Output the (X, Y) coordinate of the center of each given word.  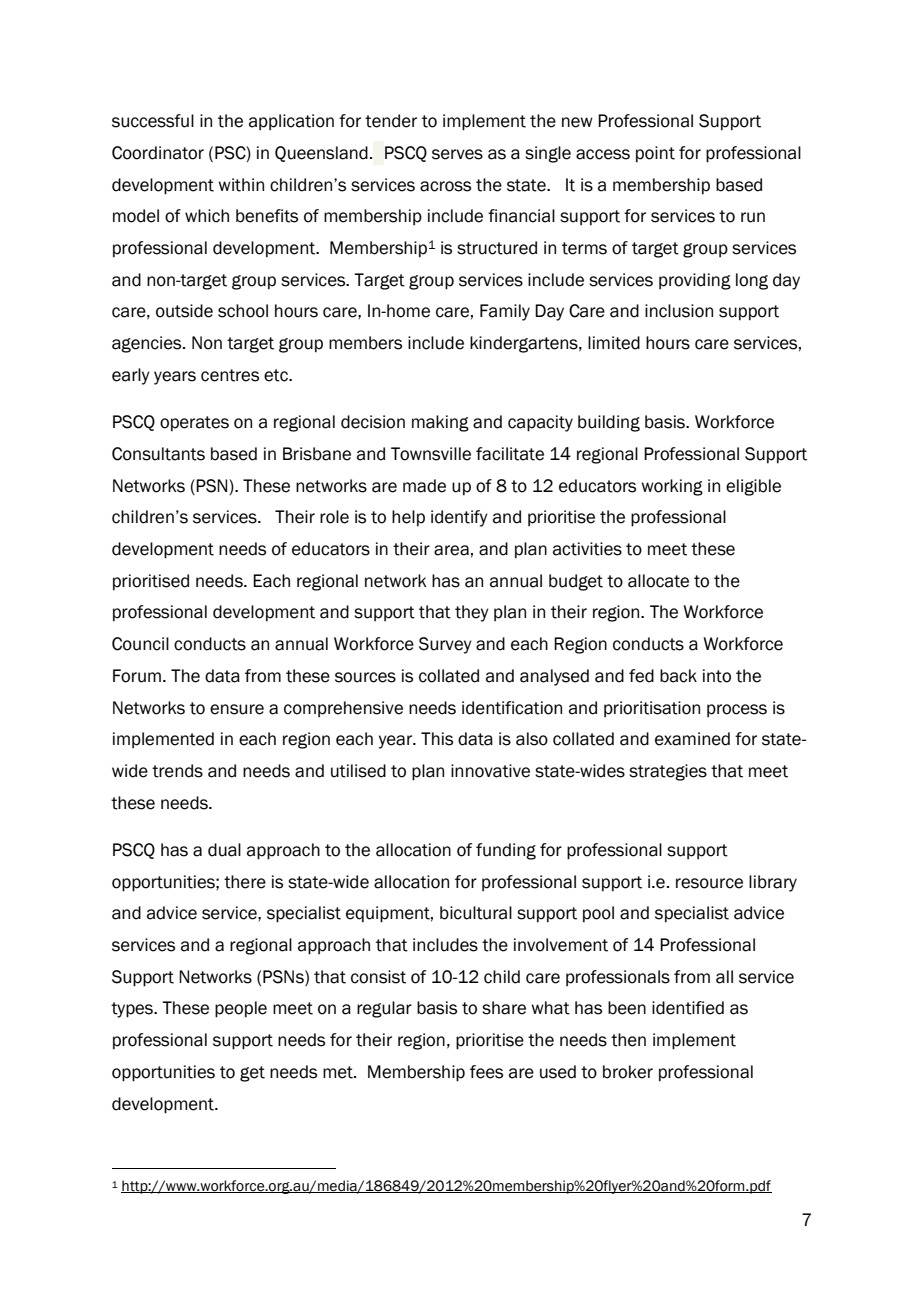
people (241, 1009)
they (472, 613)
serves (457, 154)
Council (140, 644)
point (655, 154)
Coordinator (158, 153)
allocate (658, 581)
